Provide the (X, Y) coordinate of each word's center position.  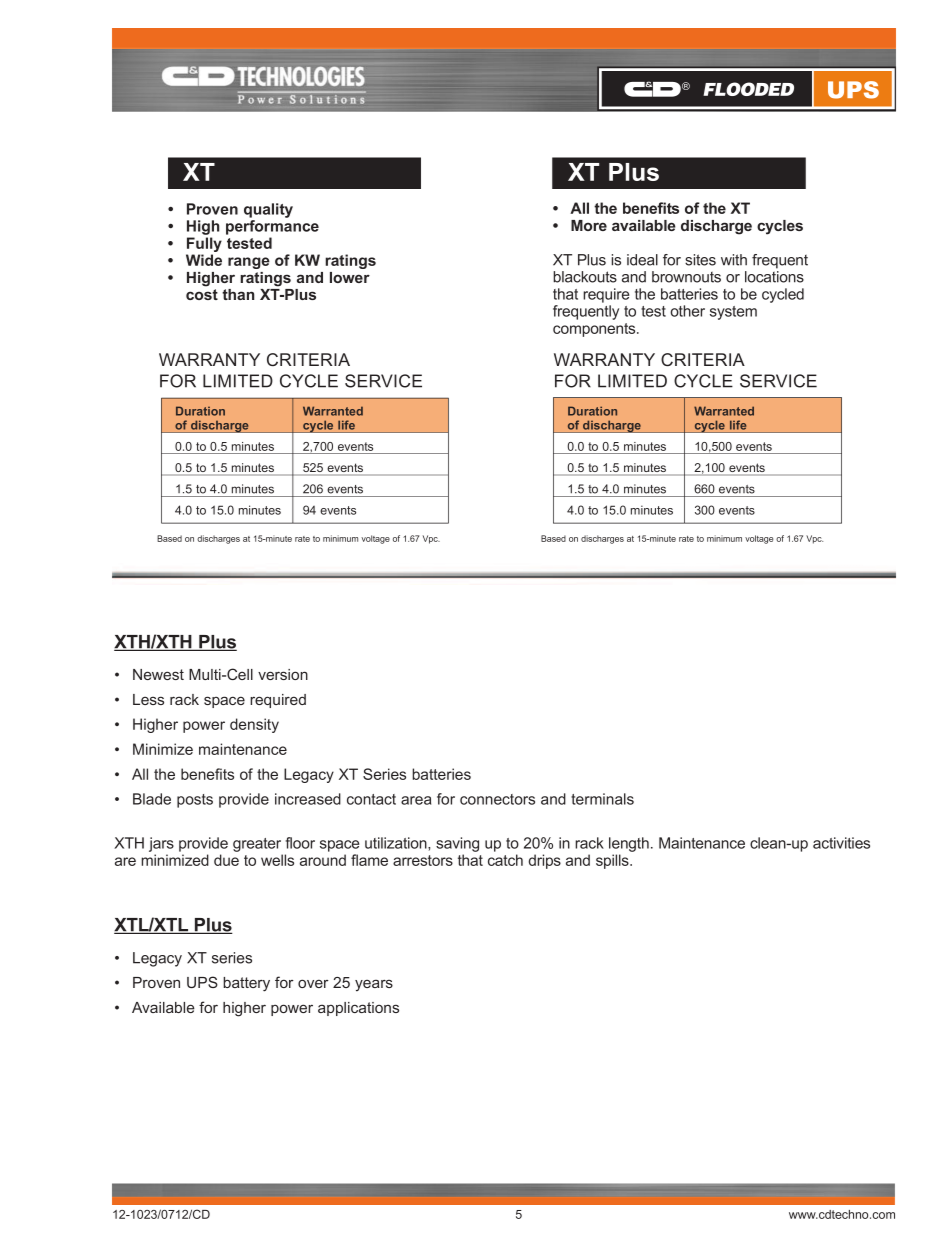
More (589, 225)
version (283, 674)
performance (272, 227)
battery (246, 984)
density (254, 725)
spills (613, 861)
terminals (602, 799)
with (734, 260)
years (374, 985)
